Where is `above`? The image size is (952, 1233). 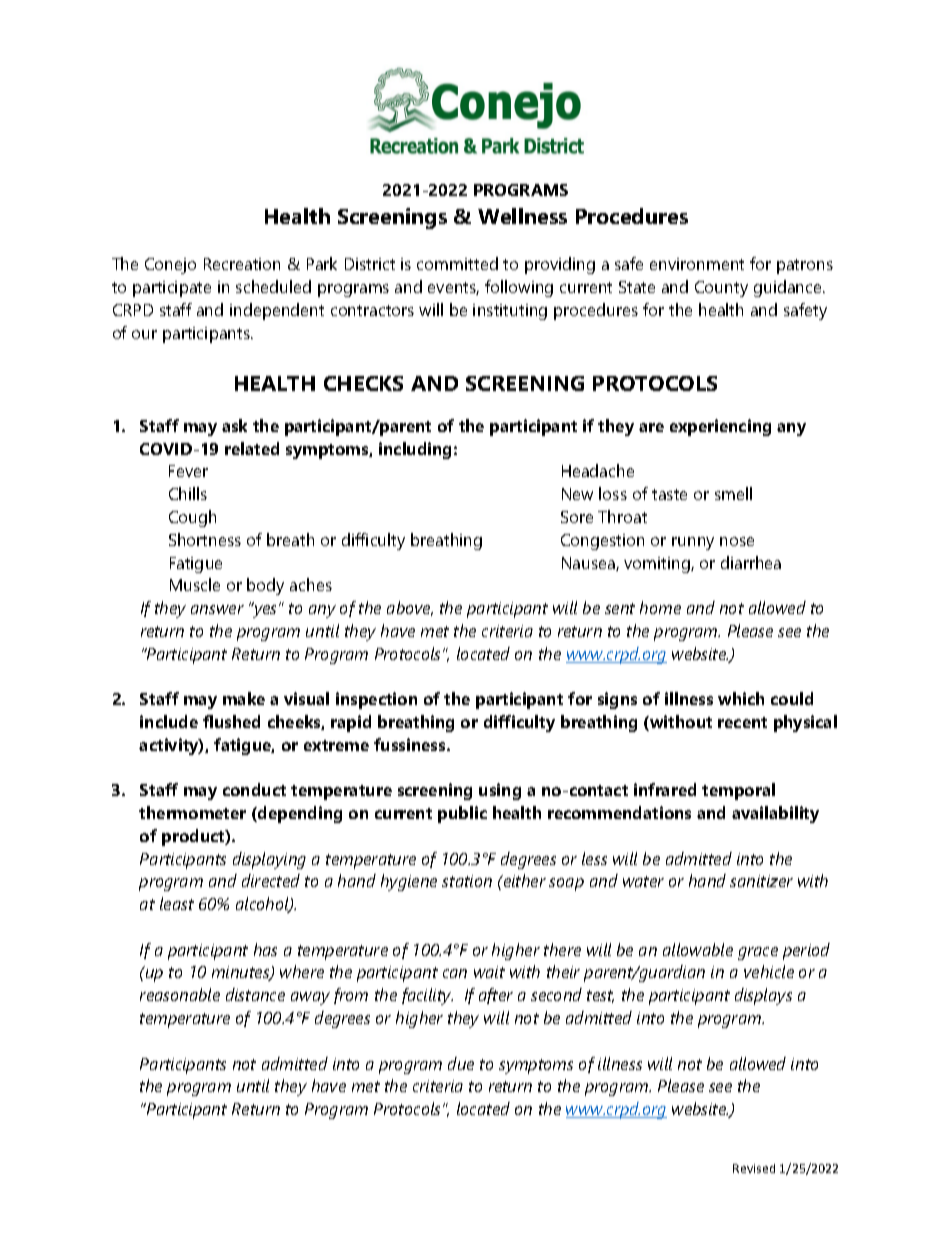
above is located at coordinates (410, 608).
